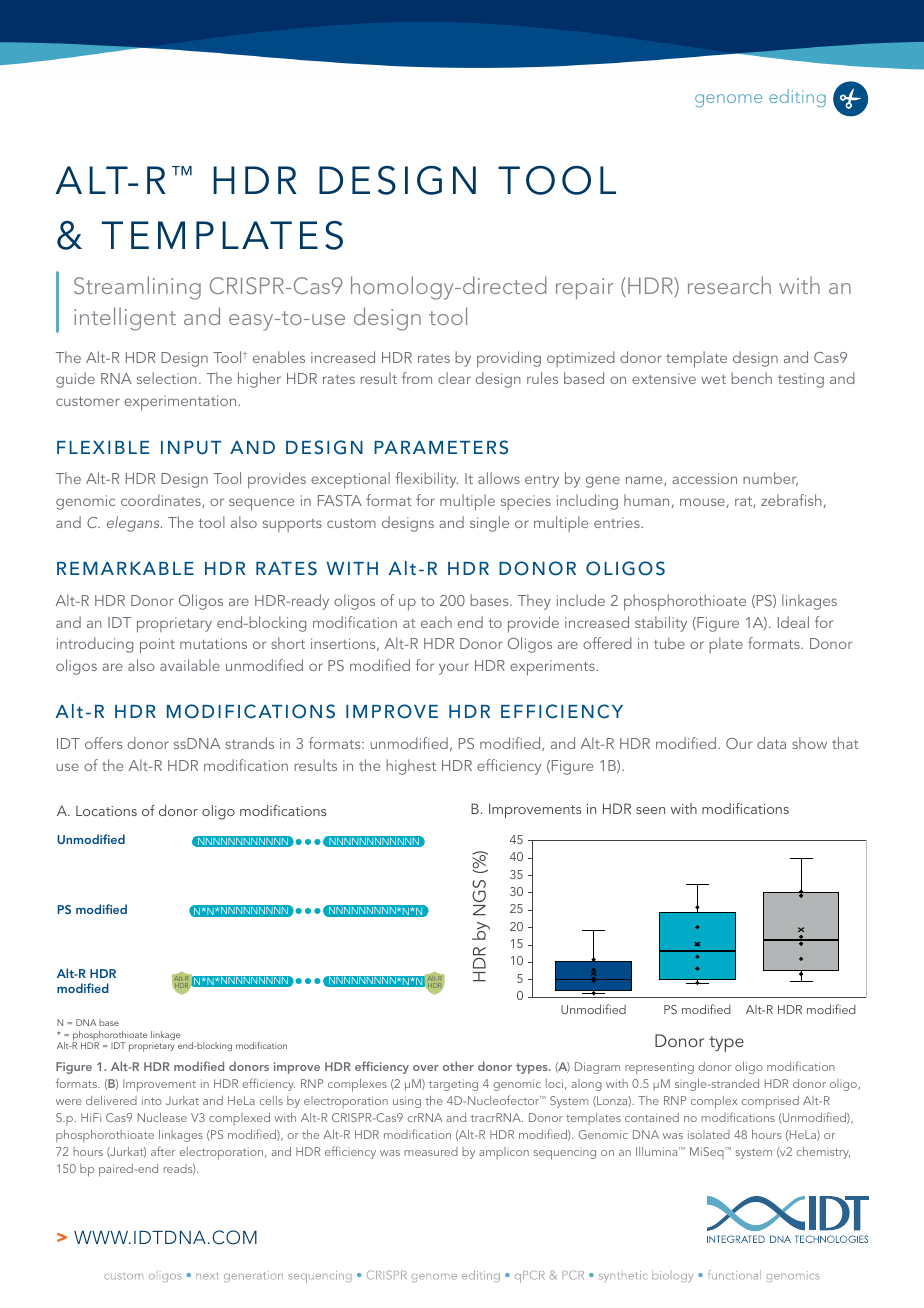  Describe the element at coordinates (585, 288) in the screenshot. I see `repair` at that location.
